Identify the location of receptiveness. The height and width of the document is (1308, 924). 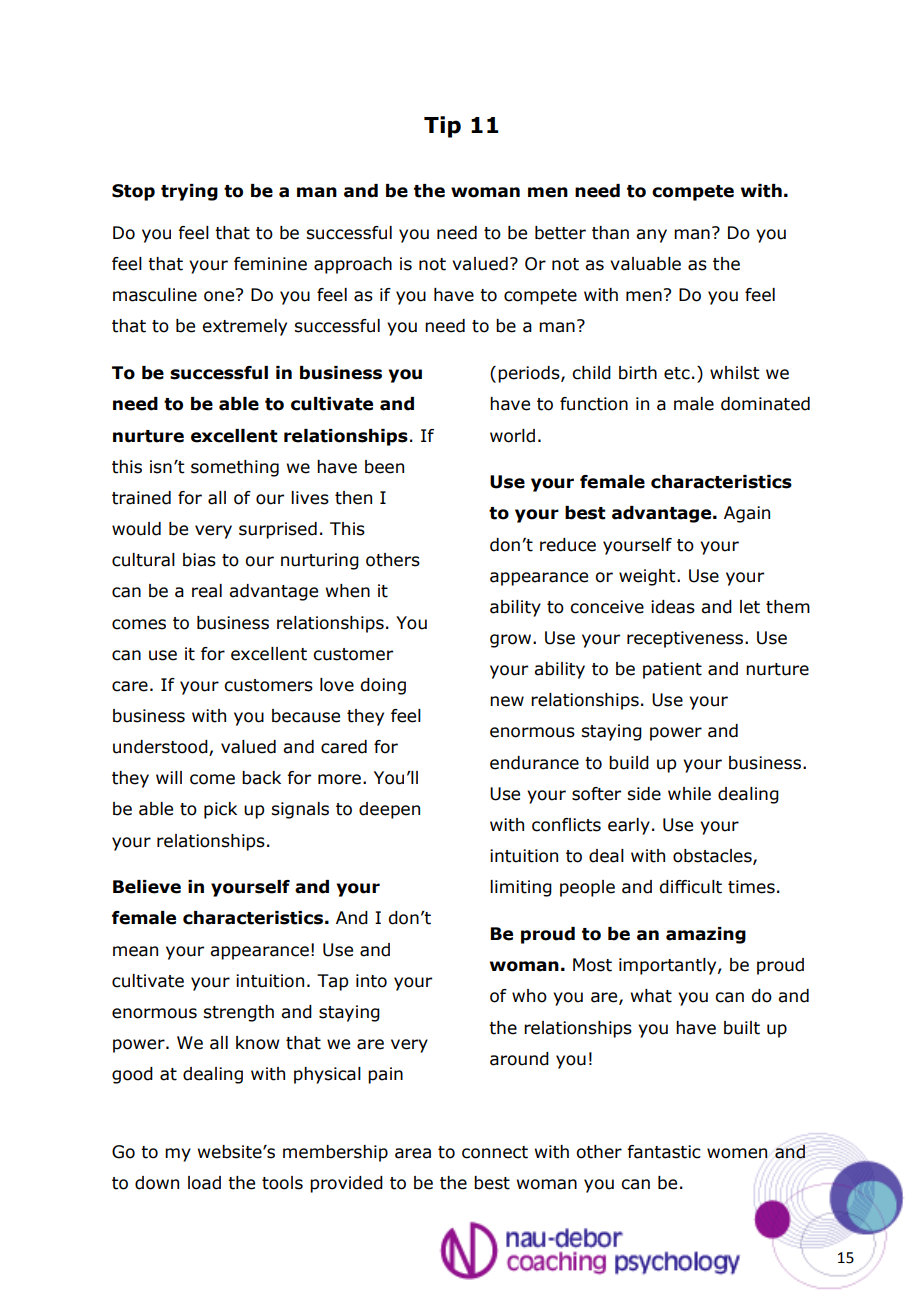
(686, 639).
